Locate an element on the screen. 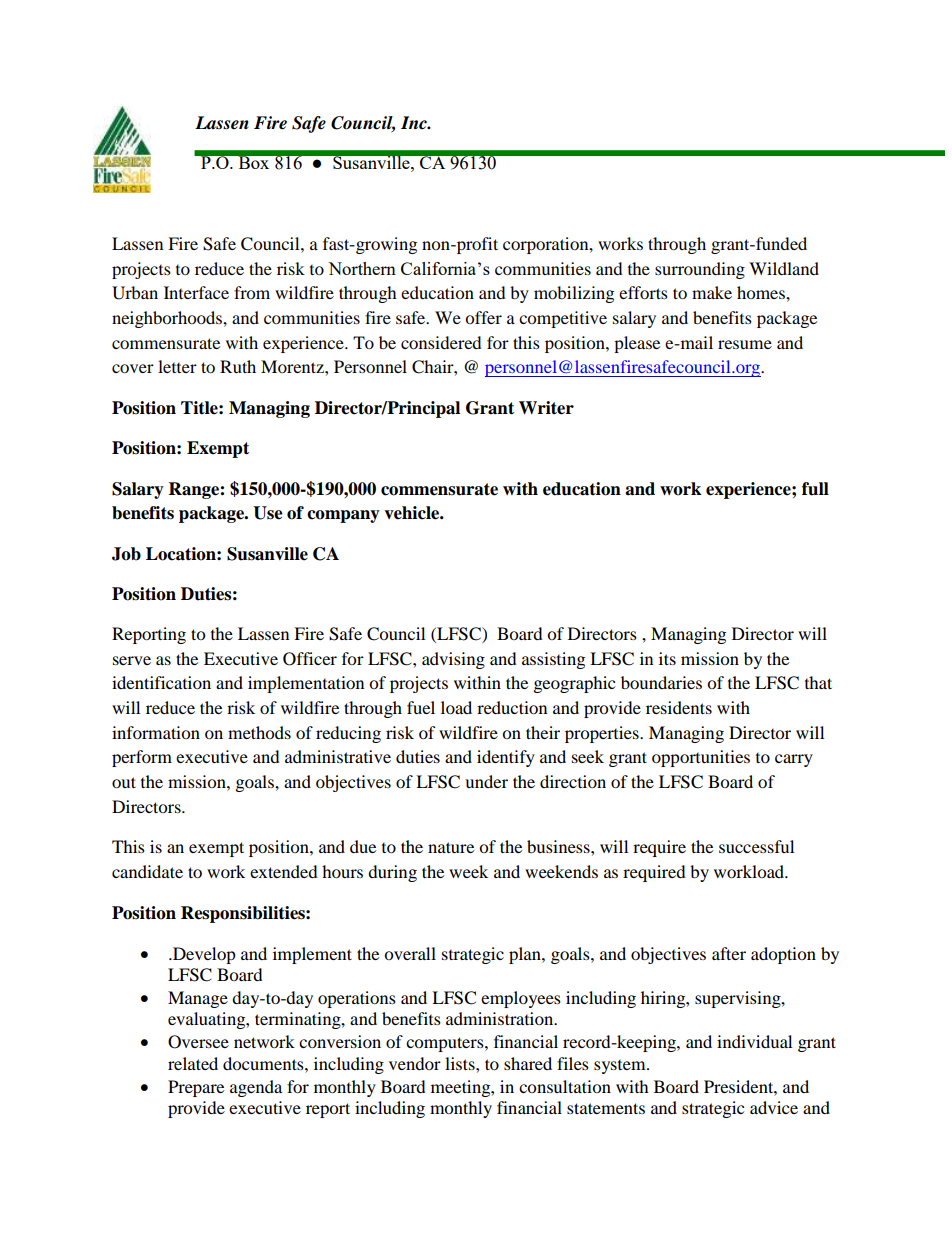 This screenshot has width=952, height=1233. make is located at coordinates (712, 292).
